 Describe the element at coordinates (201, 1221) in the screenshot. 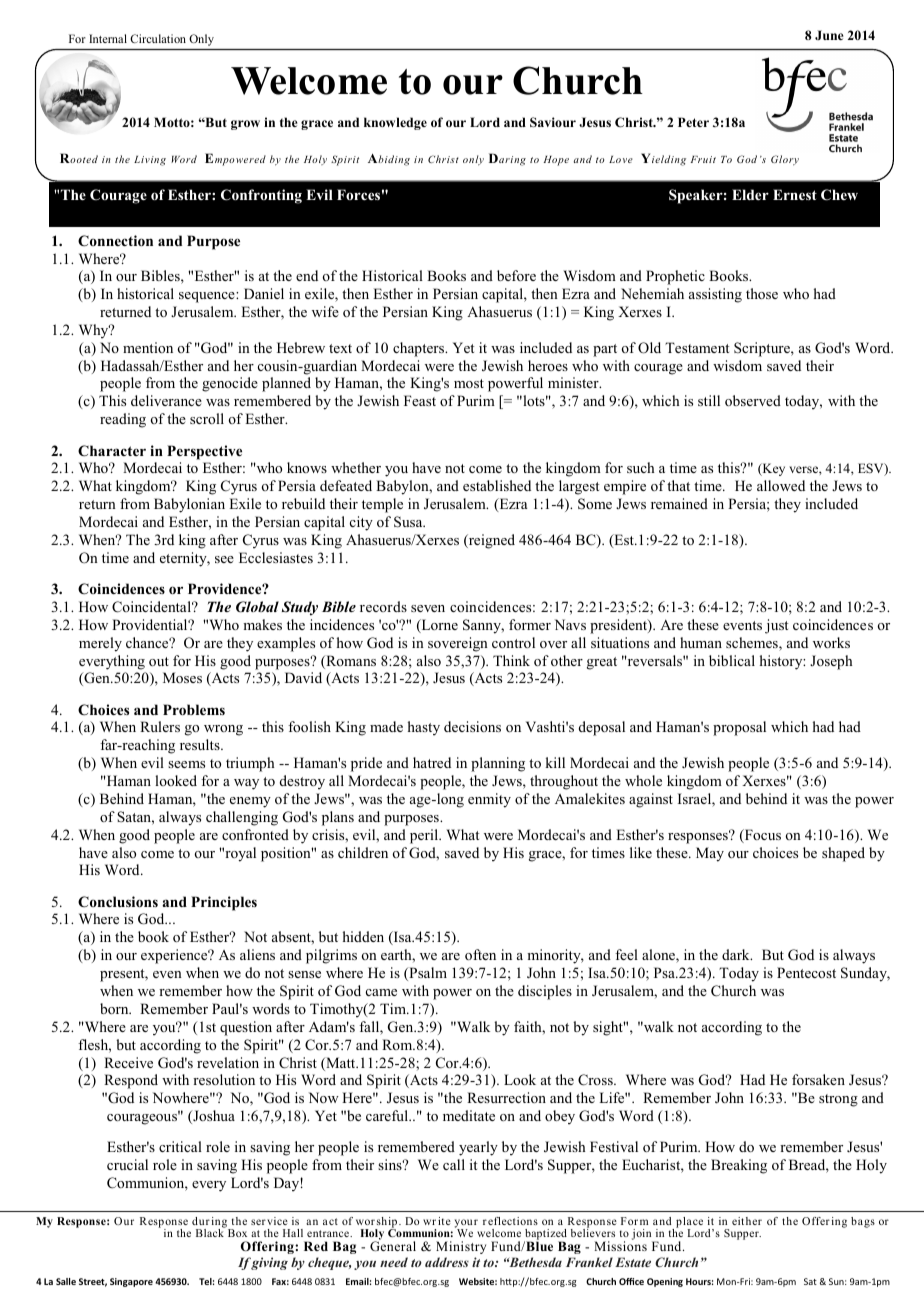

I see `dur` at that location.
